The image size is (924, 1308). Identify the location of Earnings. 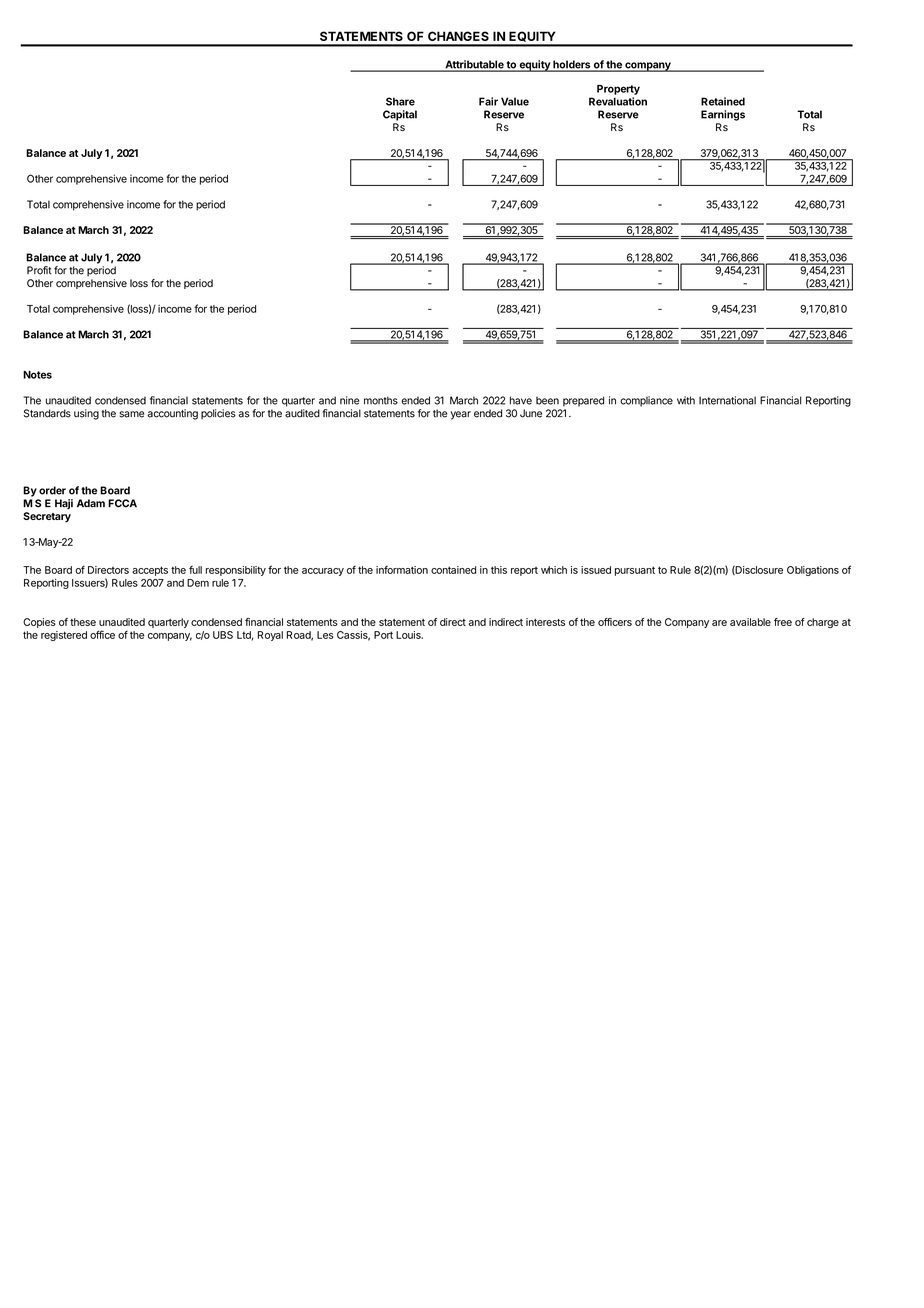
(723, 115).
